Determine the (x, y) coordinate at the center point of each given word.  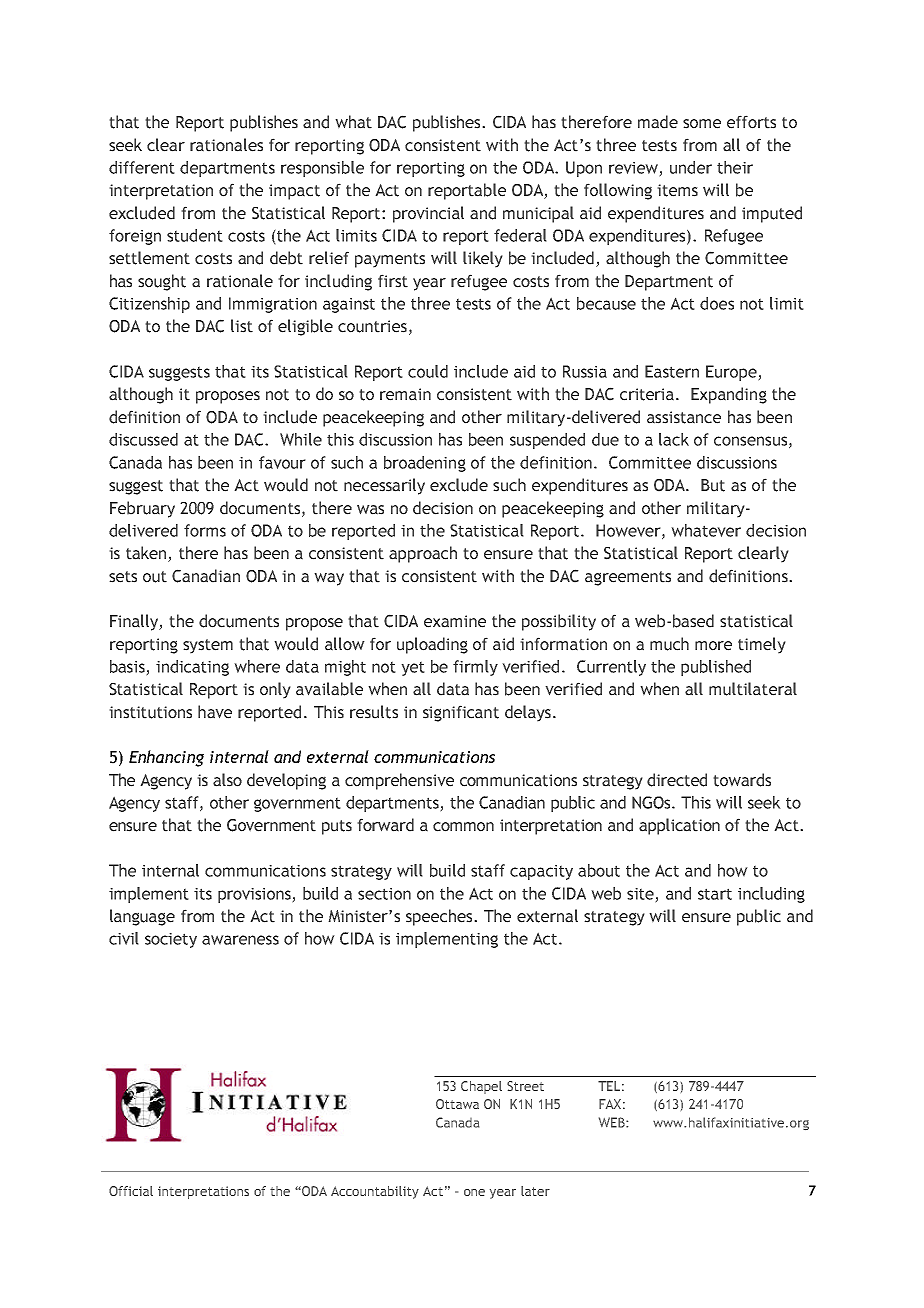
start (715, 894)
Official (131, 1191)
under (691, 167)
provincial (428, 214)
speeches (440, 917)
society (171, 940)
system (208, 646)
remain (405, 394)
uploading (432, 645)
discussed (143, 439)
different (142, 167)
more (713, 646)
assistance (684, 417)
